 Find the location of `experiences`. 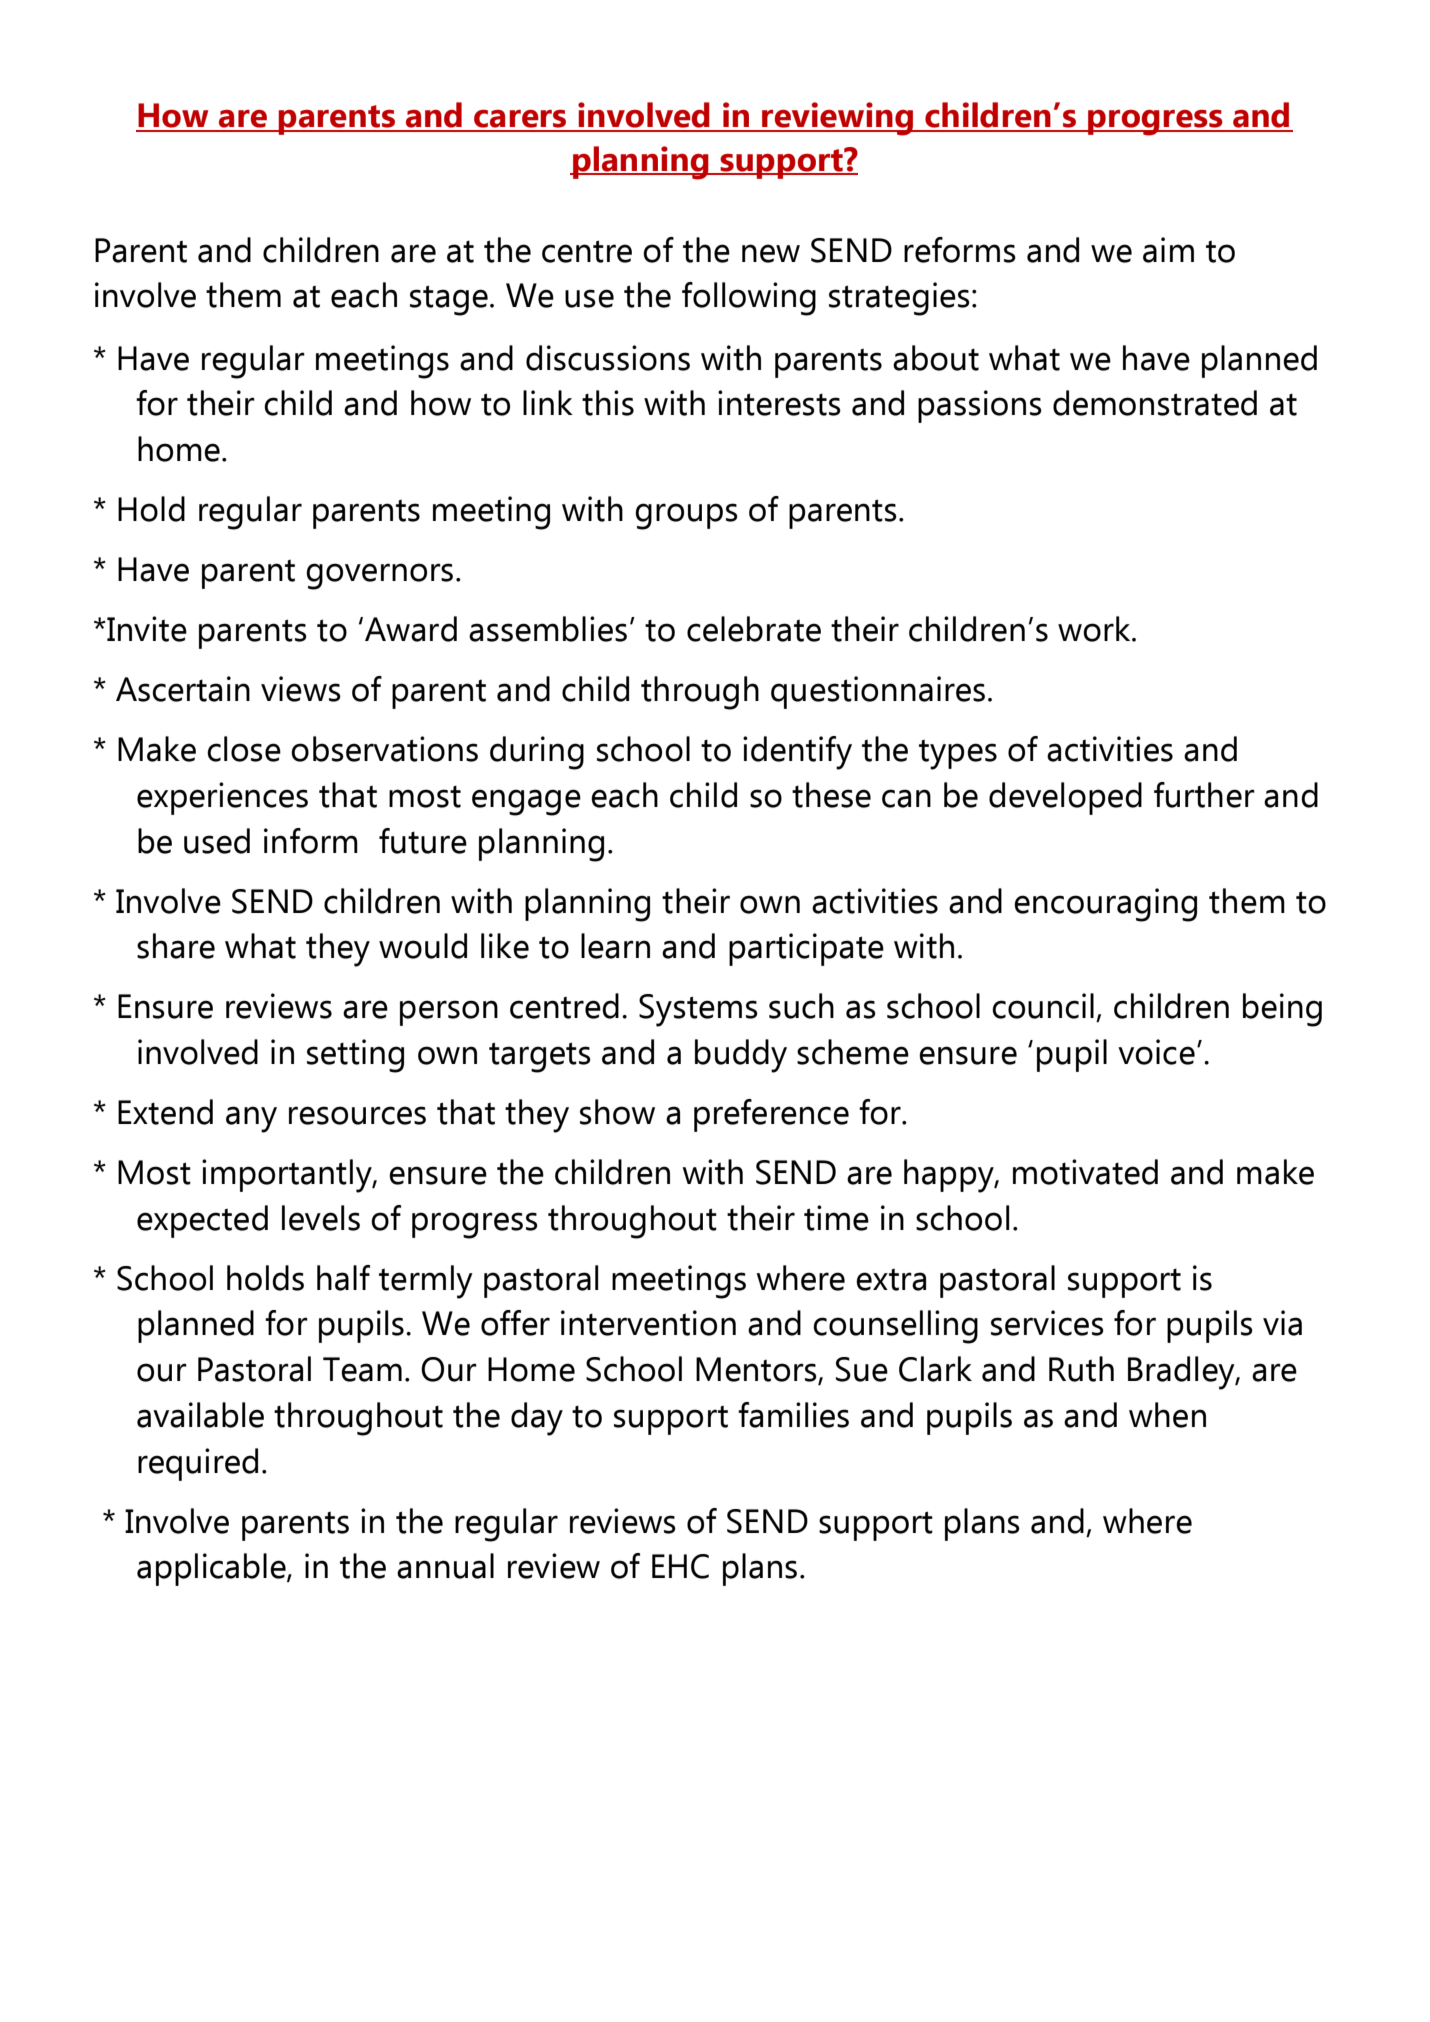

experiences is located at coordinates (222, 798).
